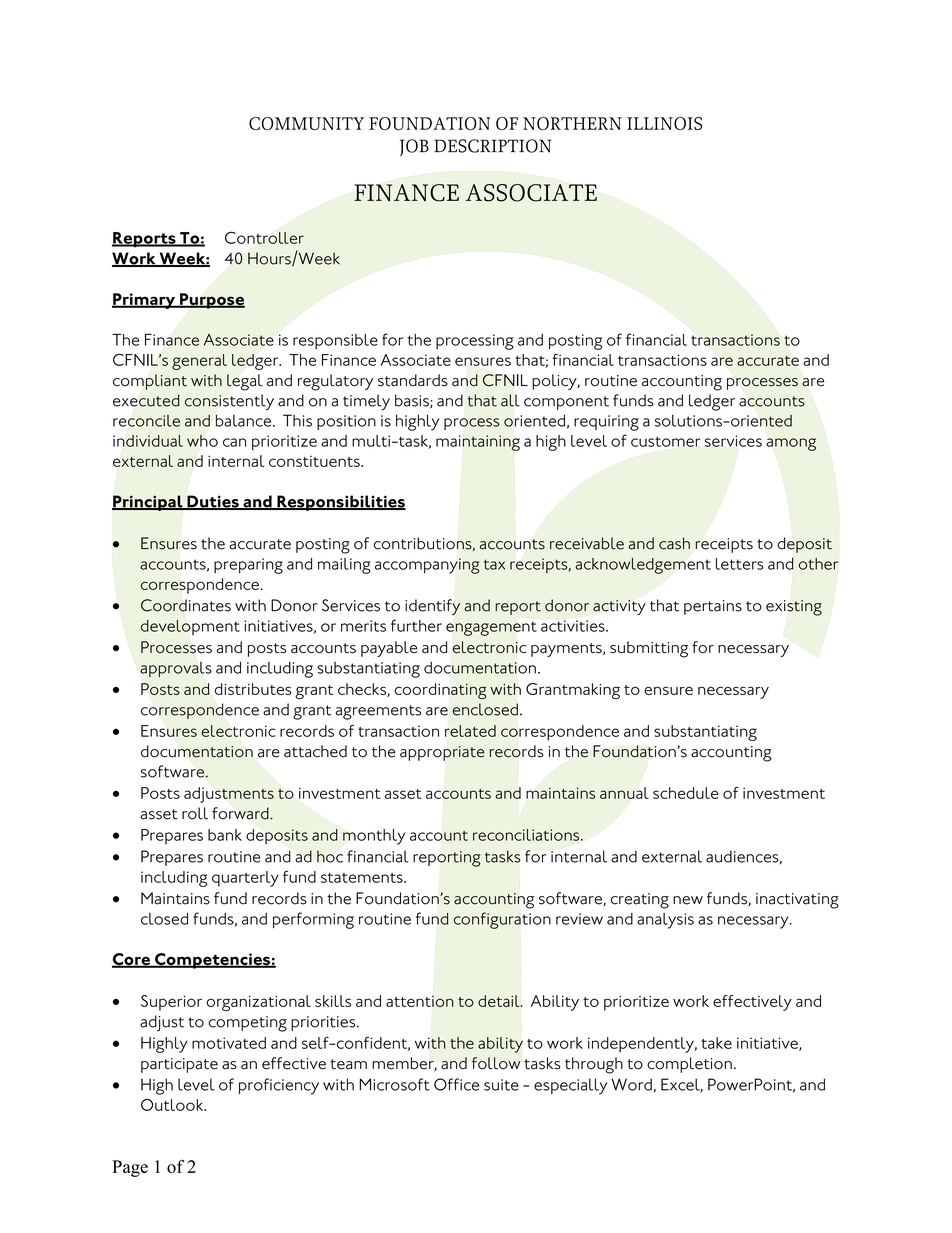 The height and width of the screenshot is (1233, 952). What do you see at coordinates (306, 123) in the screenshot?
I see `COMMUNITY` at bounding box center [306, 123].
